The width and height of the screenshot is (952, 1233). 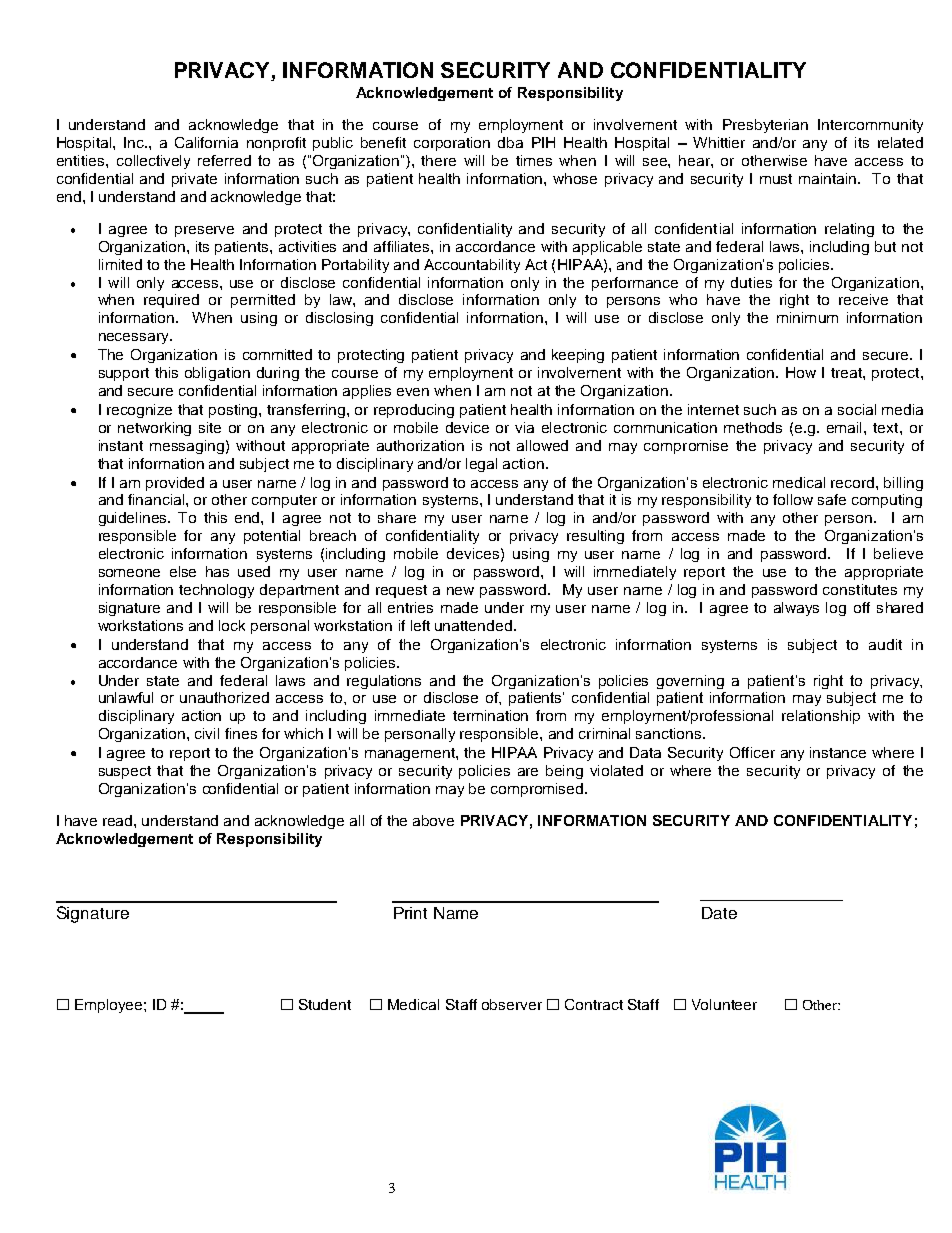 I want to click on dba, so click(x=510, y=142).
